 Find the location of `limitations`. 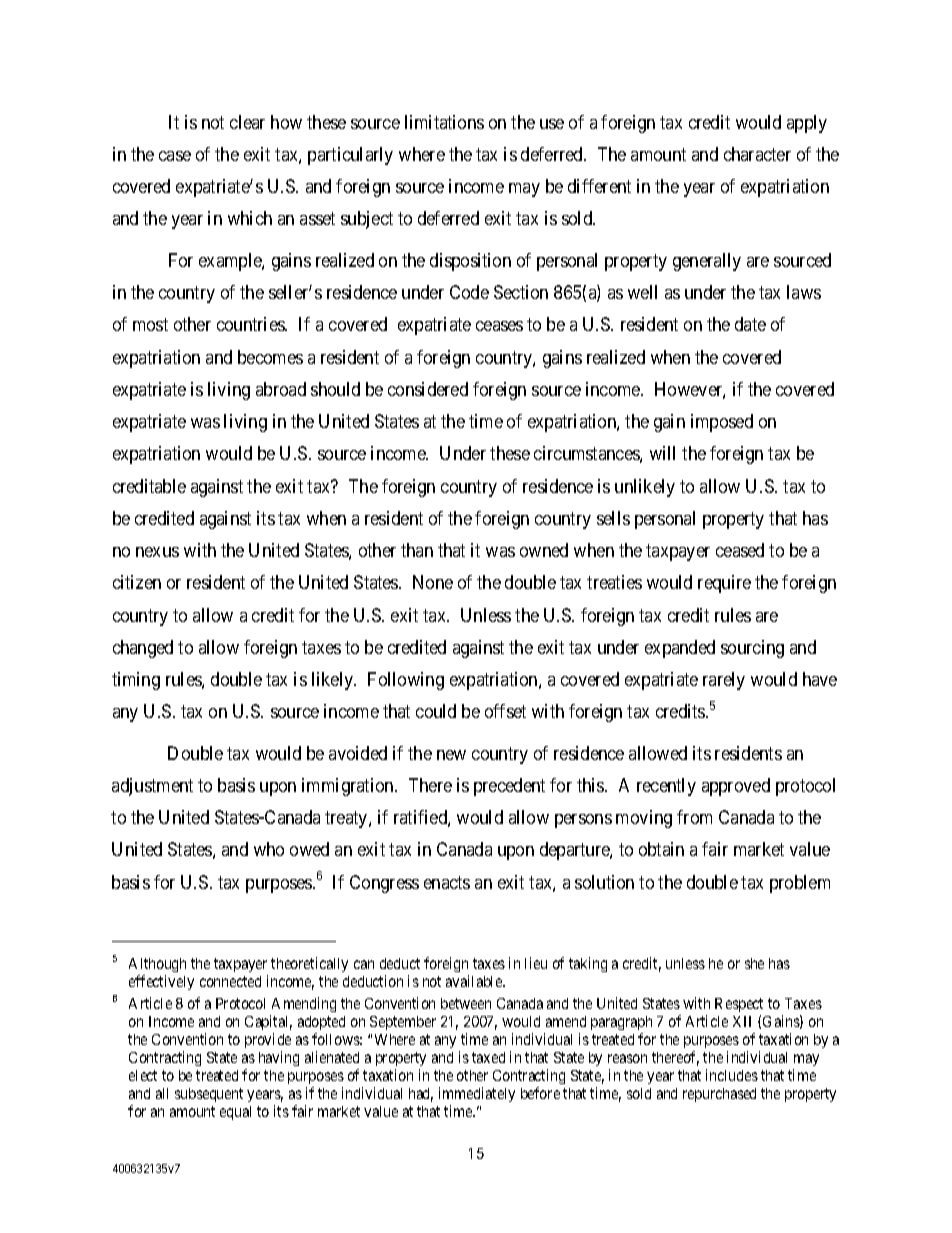

limitations is located at coordinates (444, 122).
